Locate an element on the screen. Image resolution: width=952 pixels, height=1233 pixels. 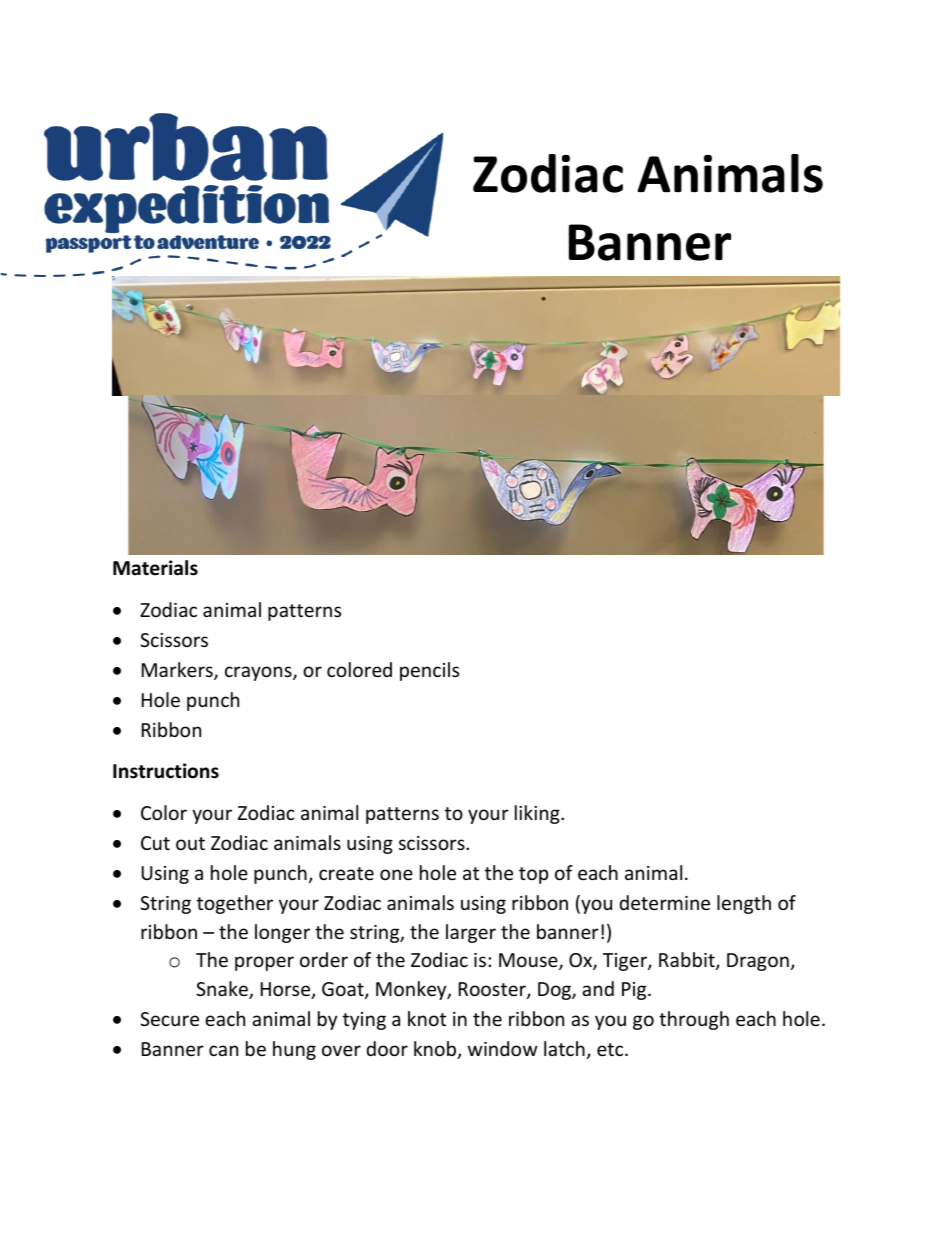
can is located at coordinates (223, 1050).
